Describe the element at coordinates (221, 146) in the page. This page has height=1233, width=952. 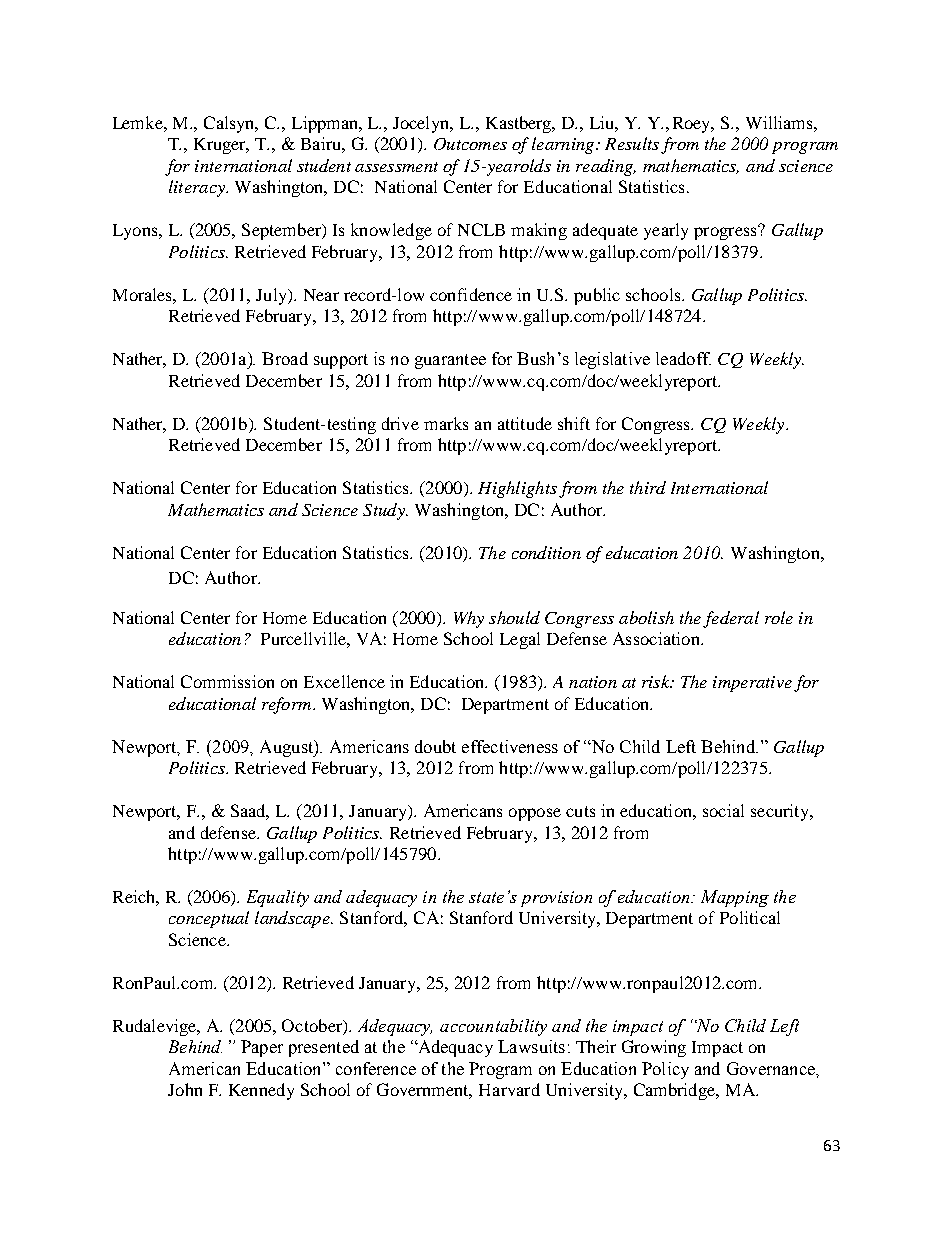
I see `Kruger` at that location.
